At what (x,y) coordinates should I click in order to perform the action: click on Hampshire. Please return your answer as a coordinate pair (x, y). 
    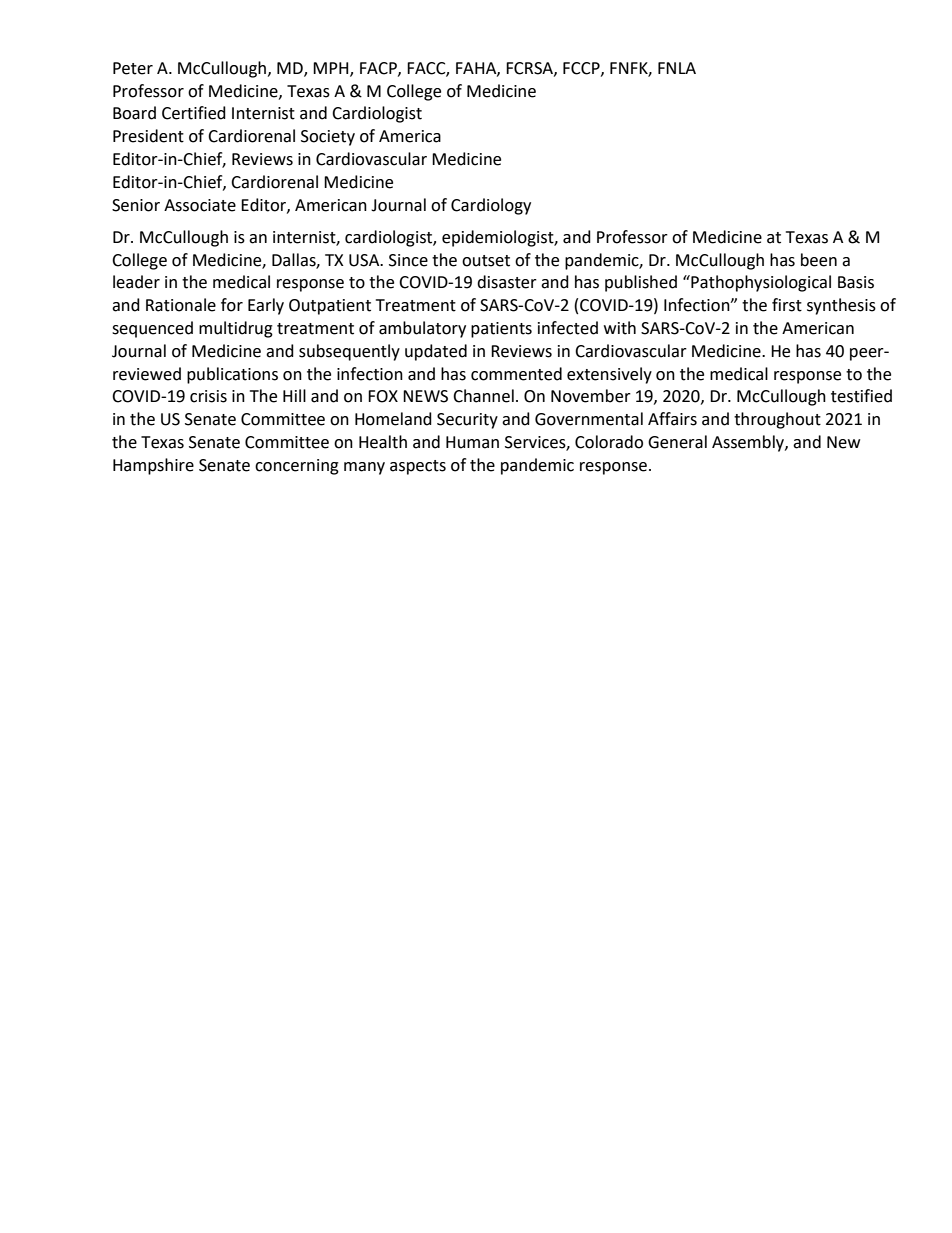
    Looking at the image, I should click on (153, 466).
